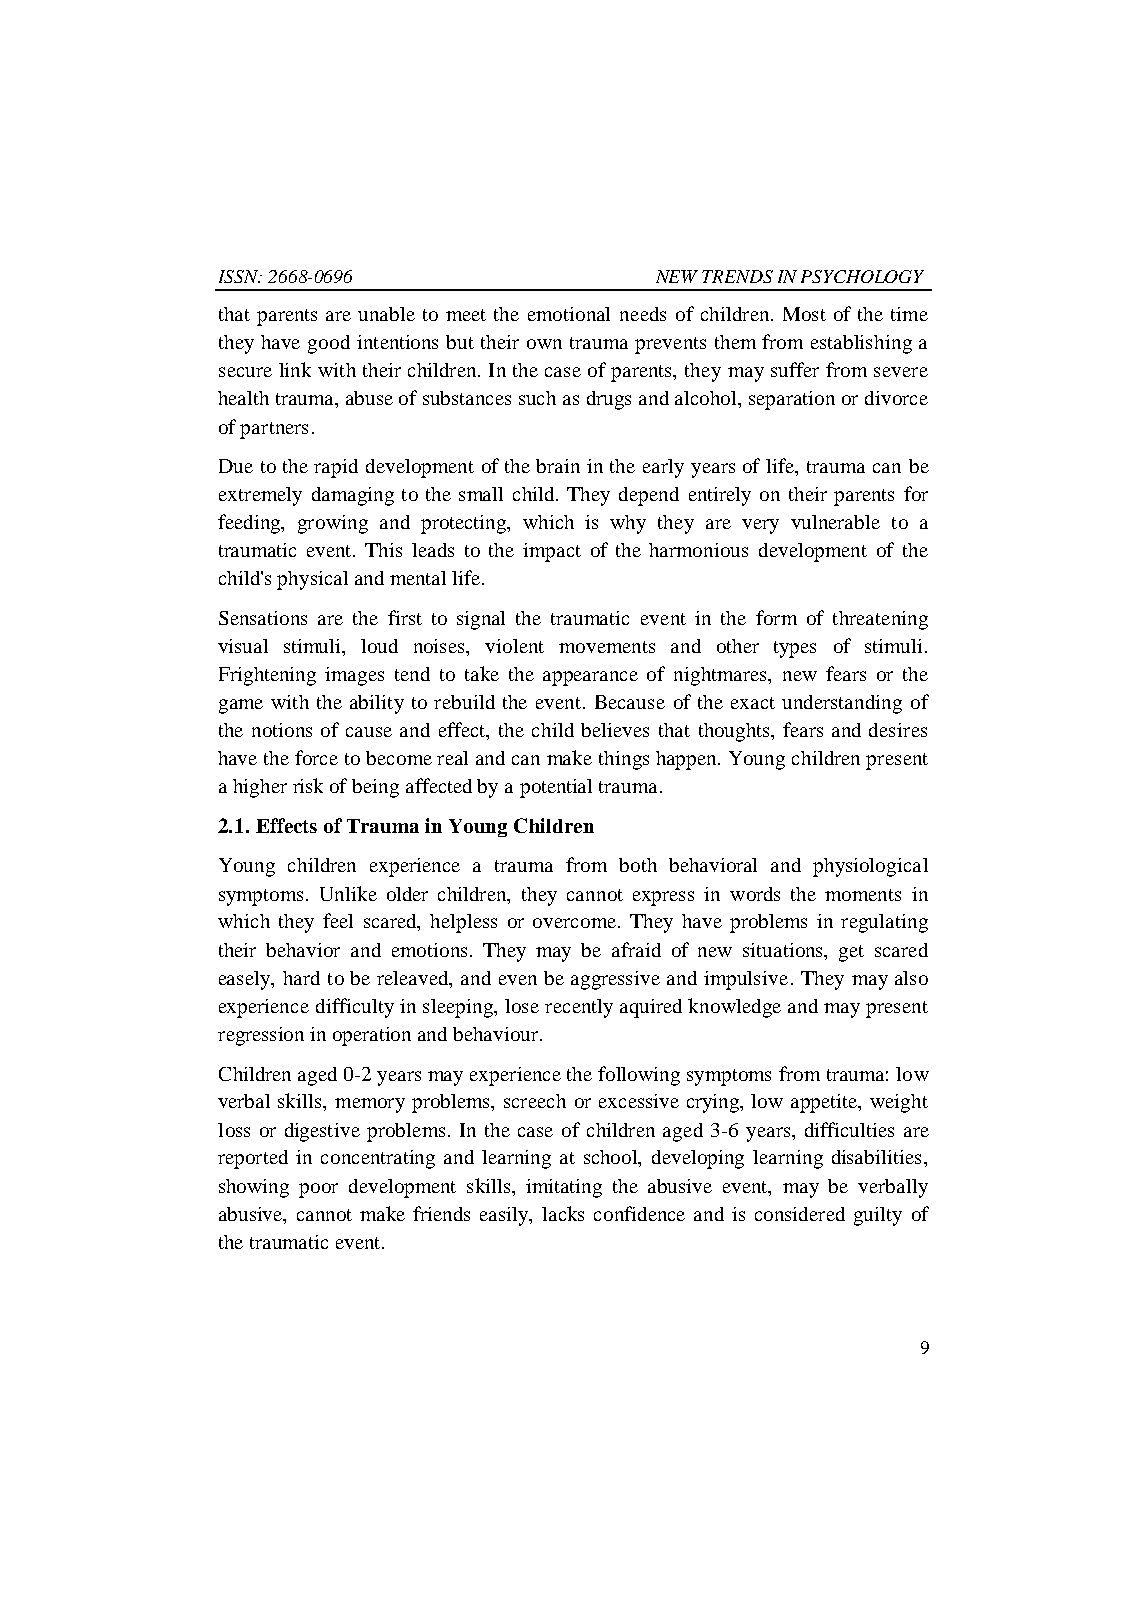 This screenshot has height=1623, width=1148. Describe the element at coordinates (333, 524) in the screenshot. I see `growing` at that location.
